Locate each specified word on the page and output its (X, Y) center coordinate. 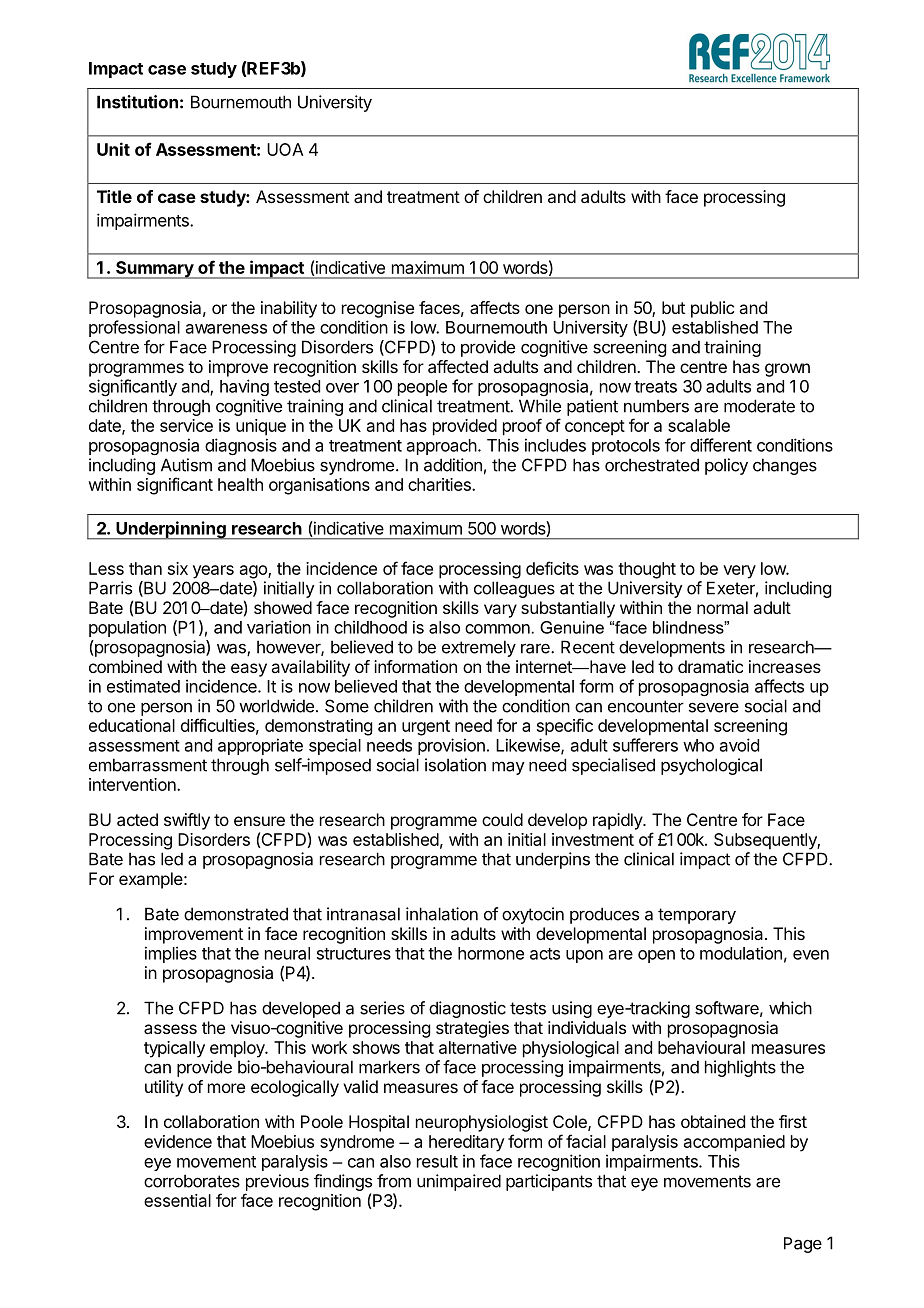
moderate (759, 406)
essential (177, 1200)
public (712, 309)
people (422, 388)
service (186, 425)
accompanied (734, 1143)
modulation (741, 953)
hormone (491, 953)
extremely (479, 648)
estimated (143, 686)
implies (171, 954)
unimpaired (459, 1182)
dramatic (710, 666)
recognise (378, 309)
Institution (137, 102)
